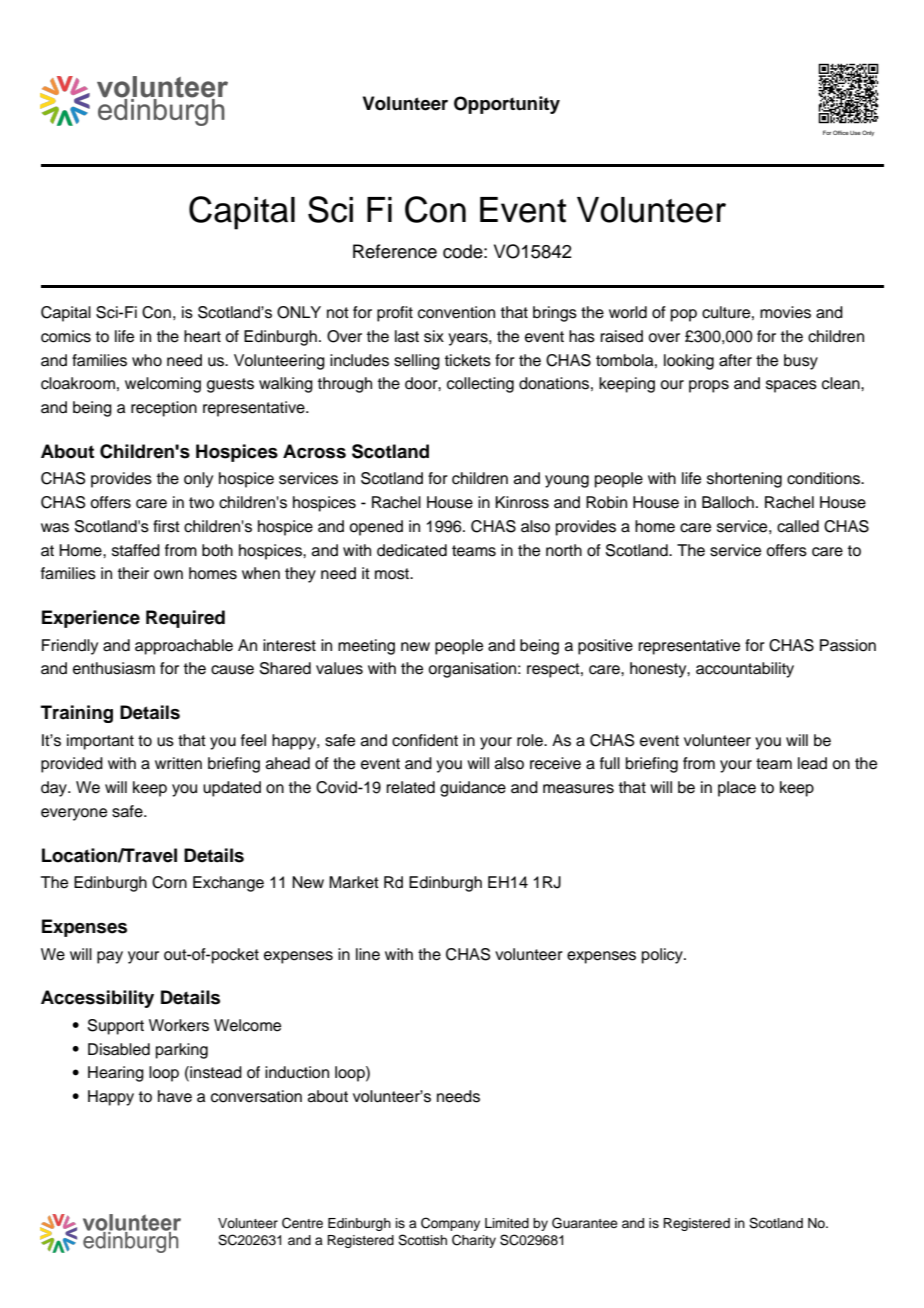  What do you see at coordinates (366, 647) in the screenshot?
I see `meeting` at bounding box center [366, 647].
